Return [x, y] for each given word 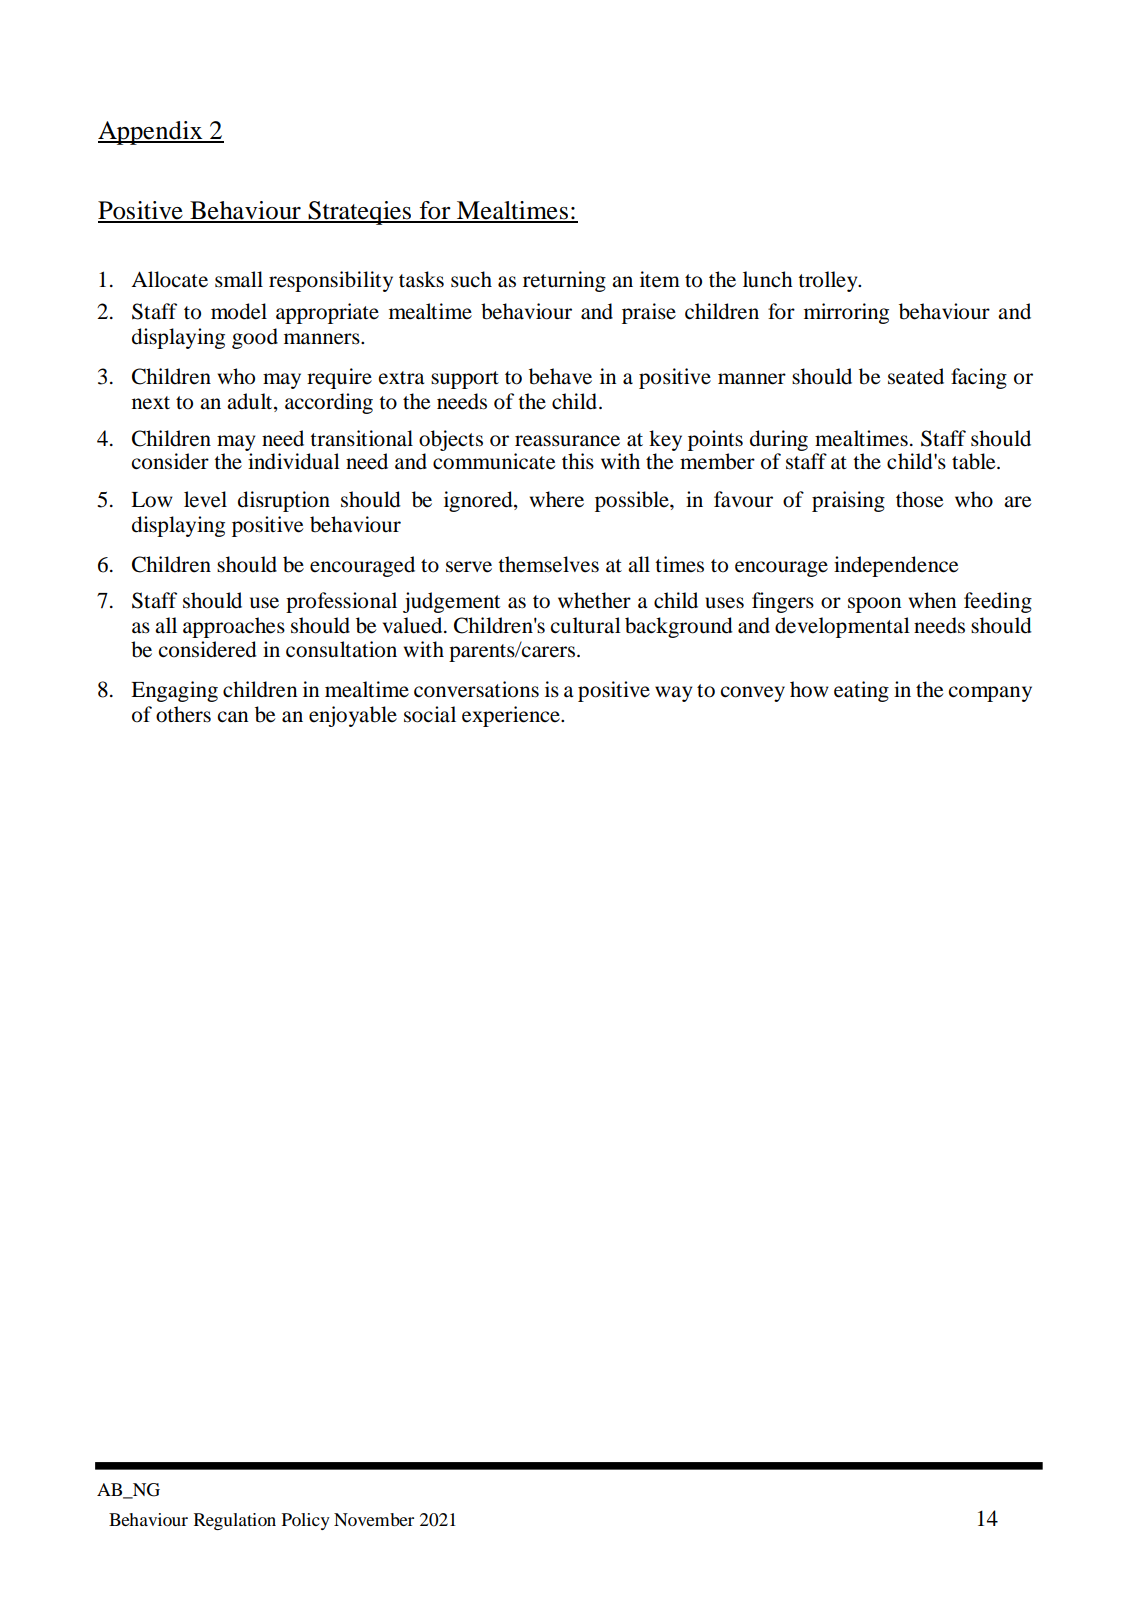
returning [564, 281]
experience [512, 716]
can [233, 717]
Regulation [235, 1521]
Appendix [151, 133]
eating [861, 691]
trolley [829, 281]
